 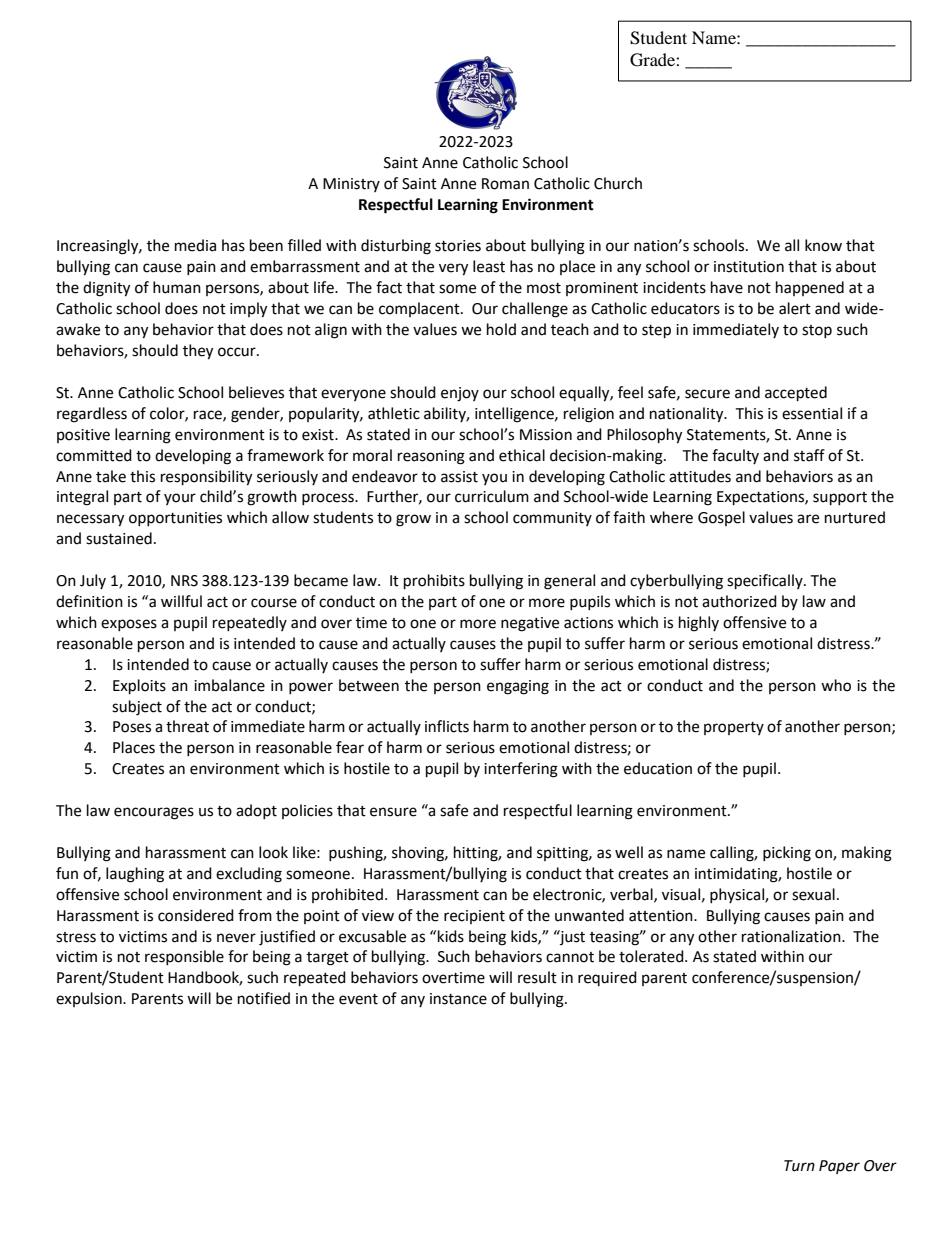 What do you see at coordinates (139, 687) in the screenshot?
I see `Exploits` at bounding box center [139, 687].
